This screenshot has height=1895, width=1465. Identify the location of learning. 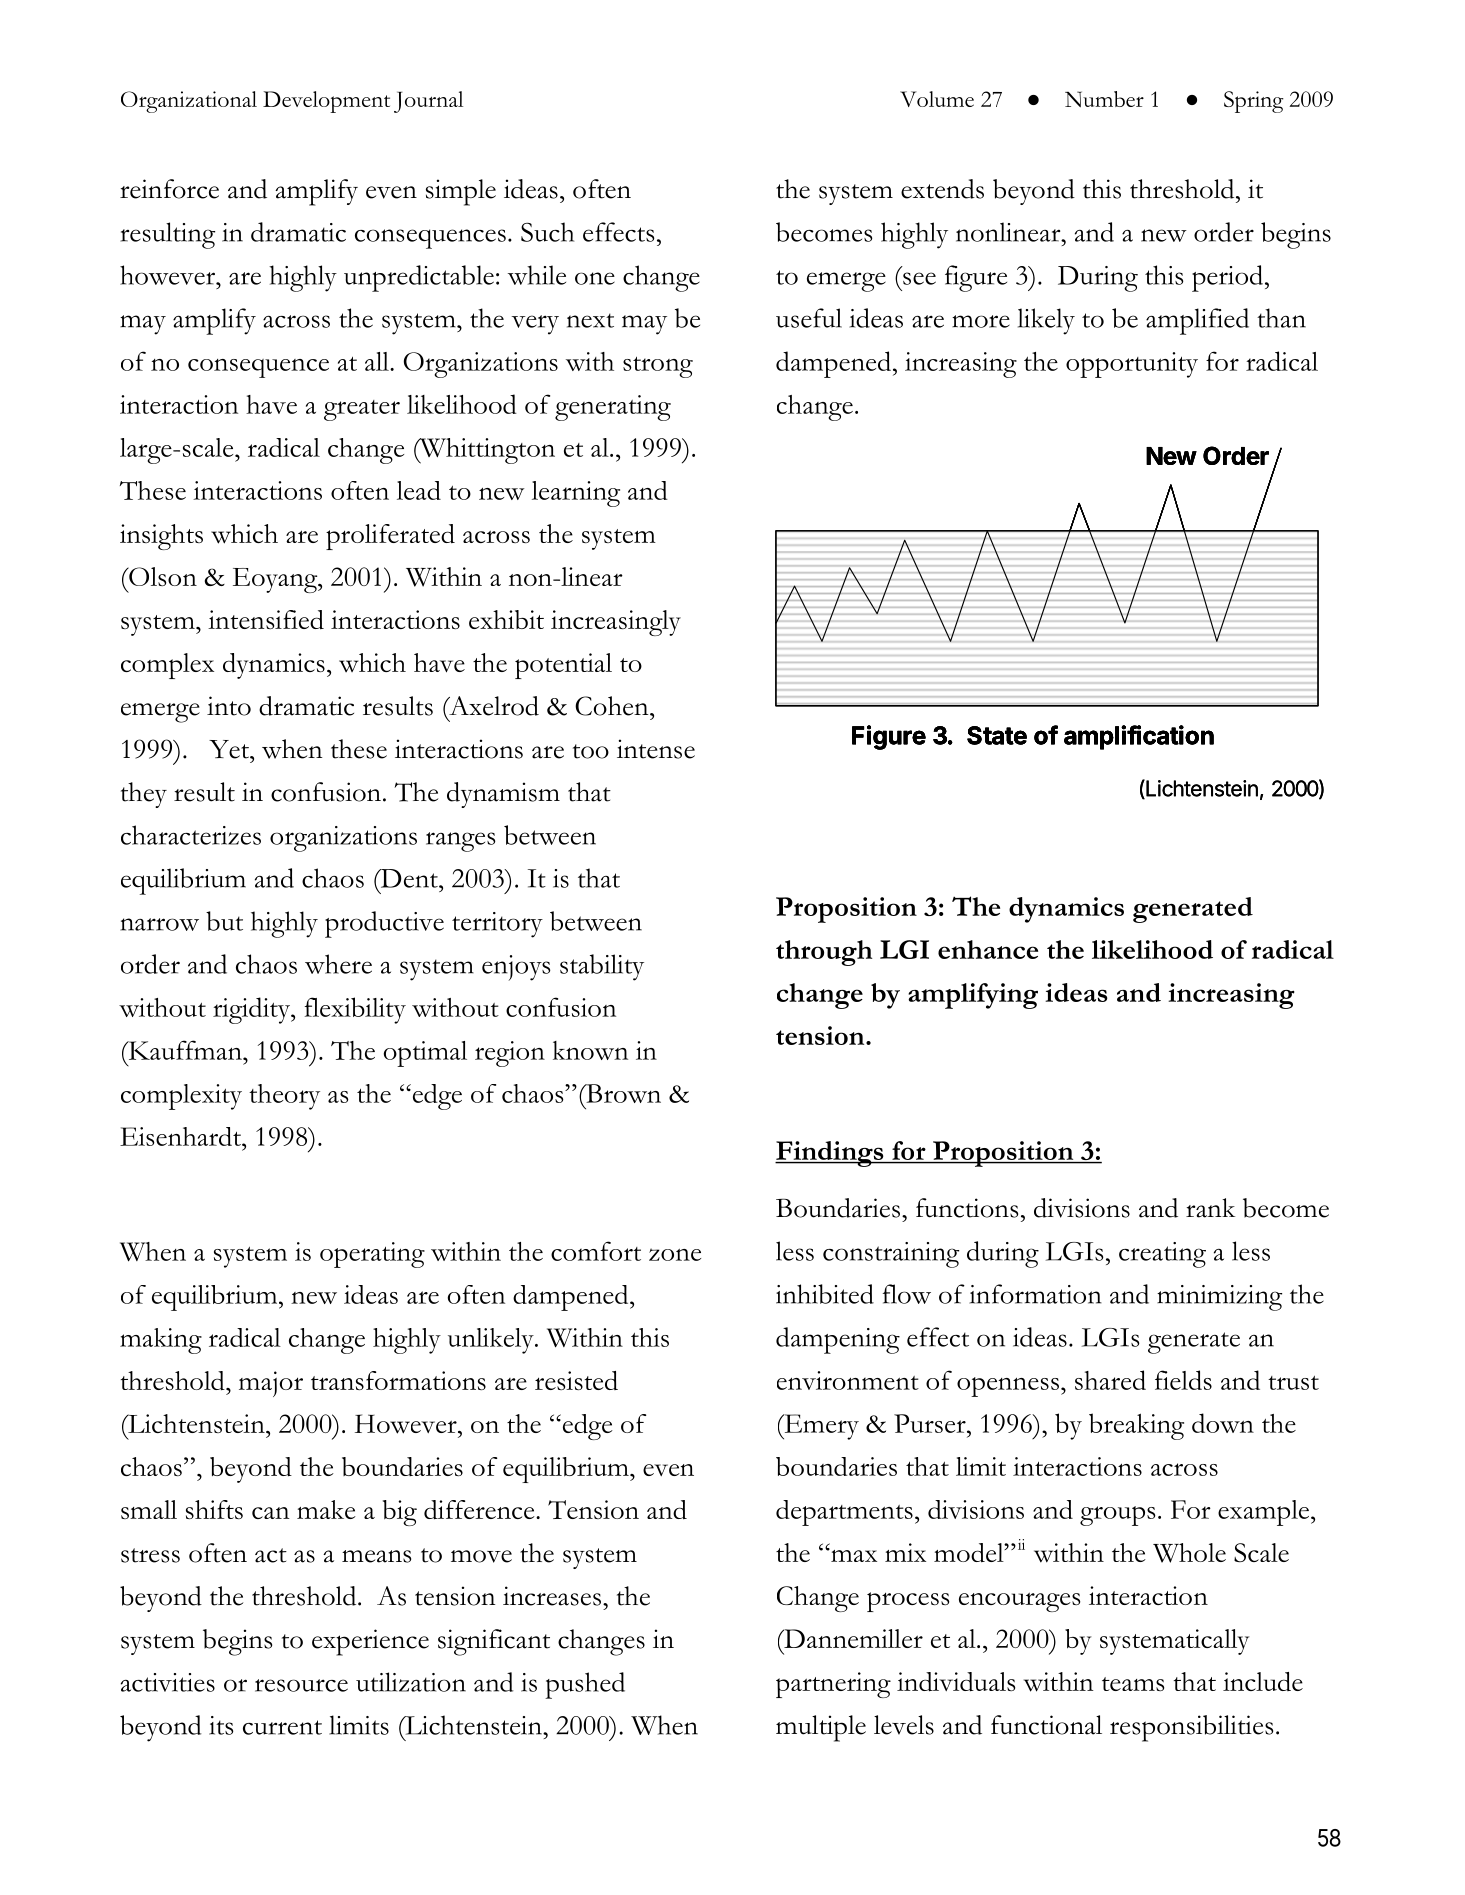
(576, 494).
